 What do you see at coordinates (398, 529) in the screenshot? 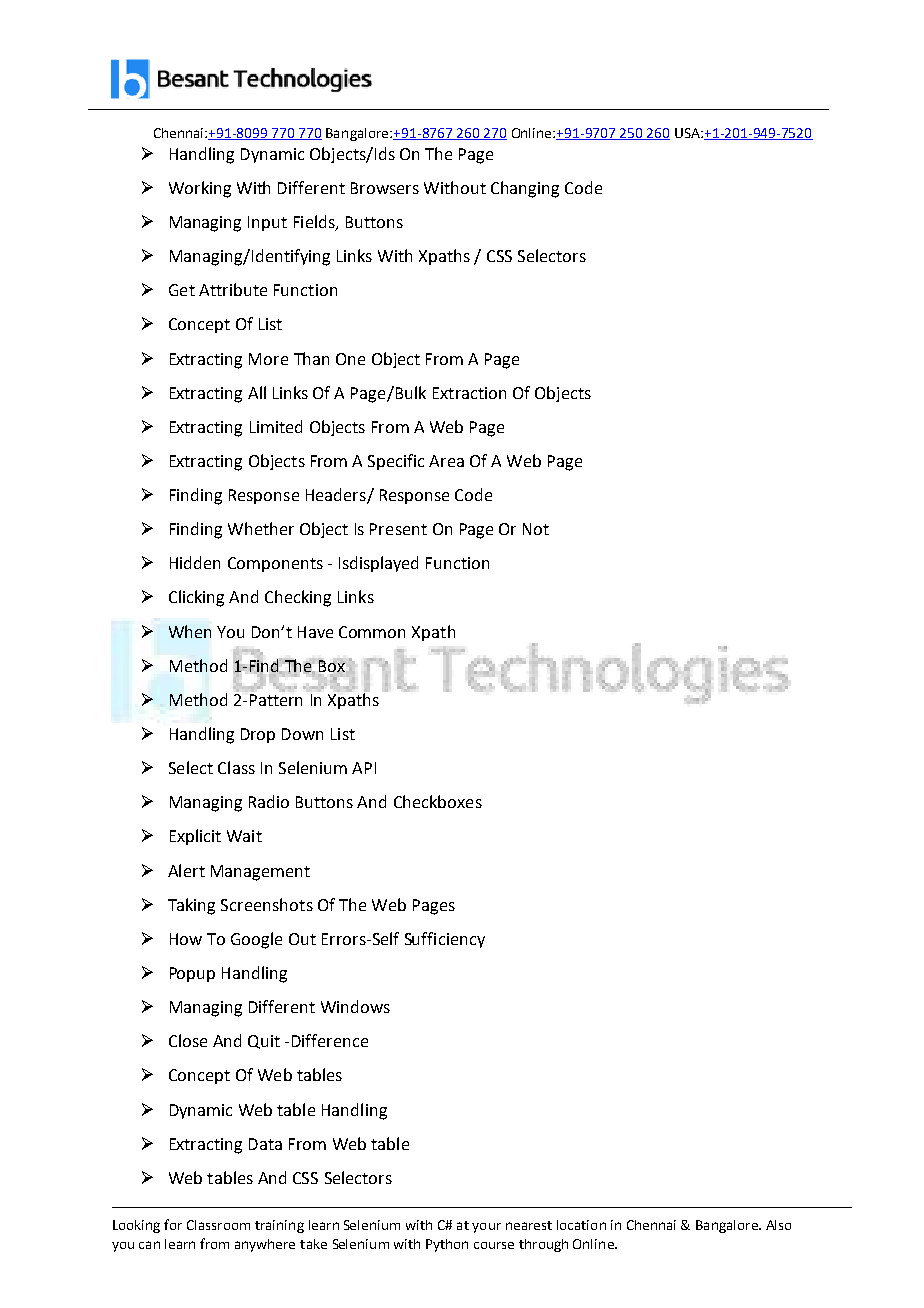
I see `Present` at bounding box center [398, 529].
